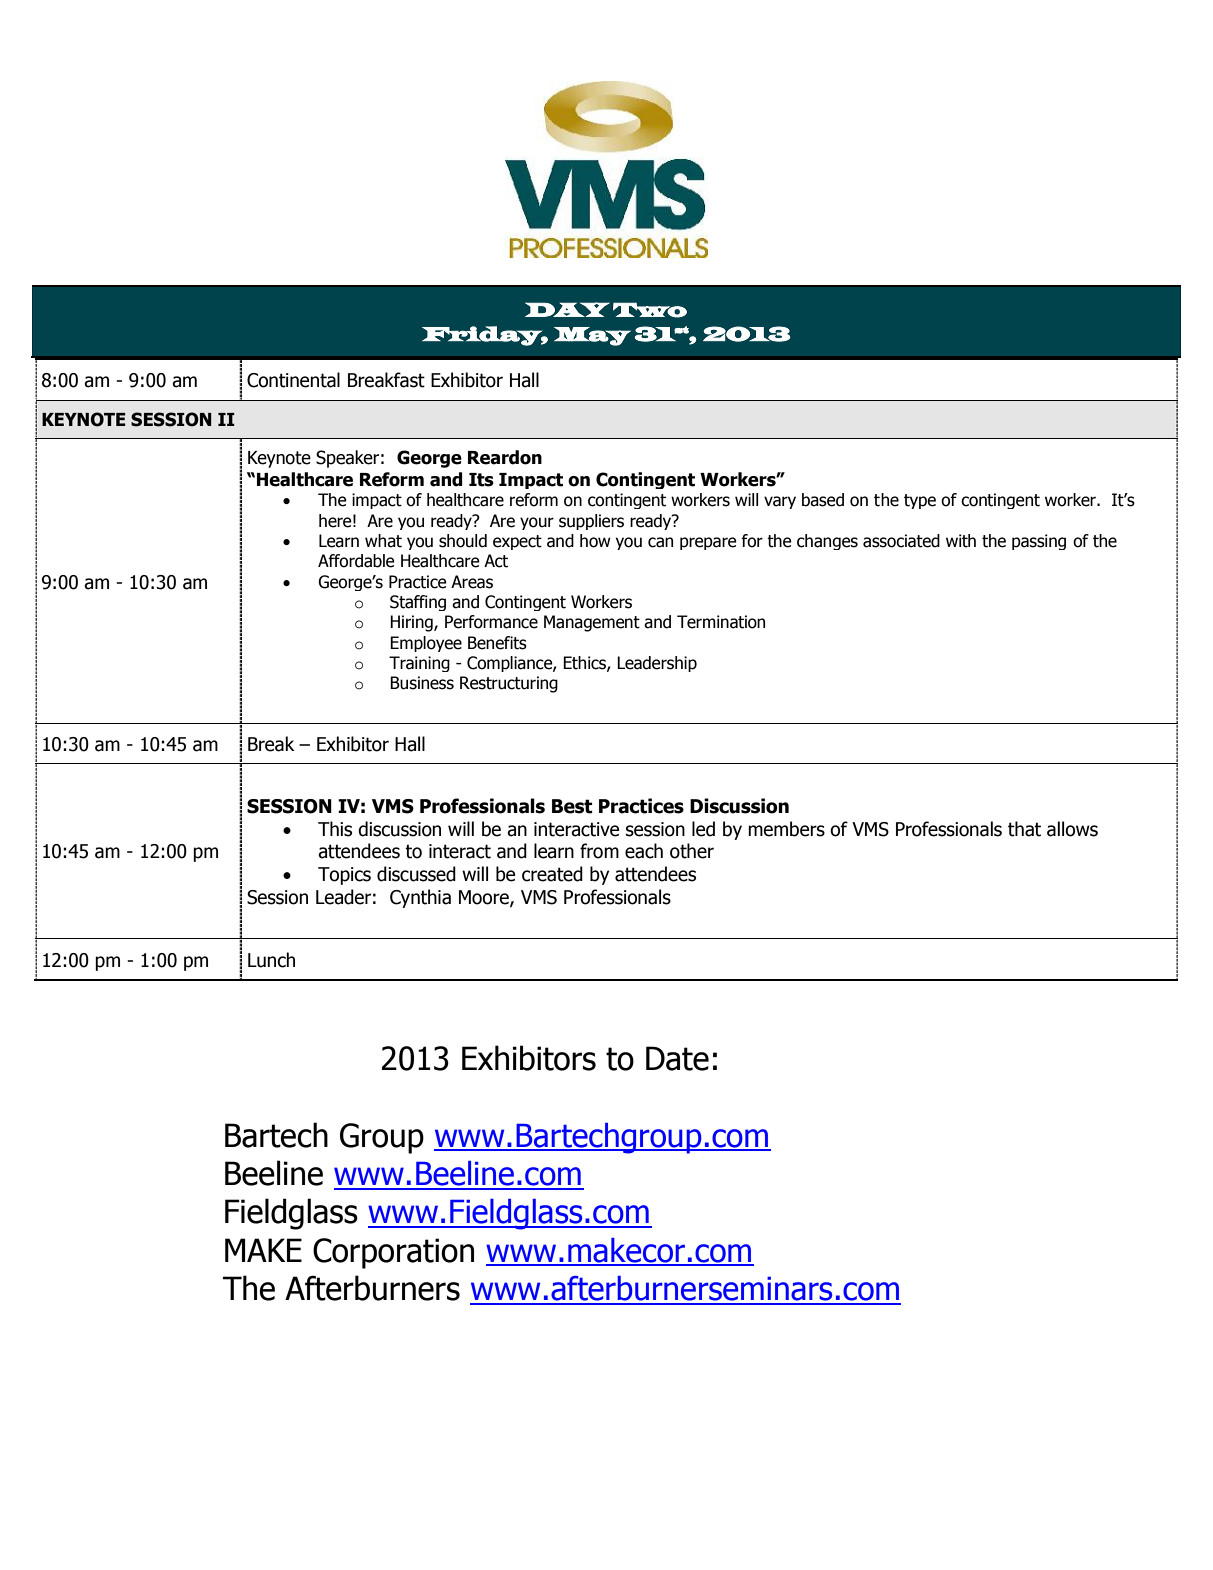  Describe the element at coordinates (335, 829) in the image. I see `This` at that location.
